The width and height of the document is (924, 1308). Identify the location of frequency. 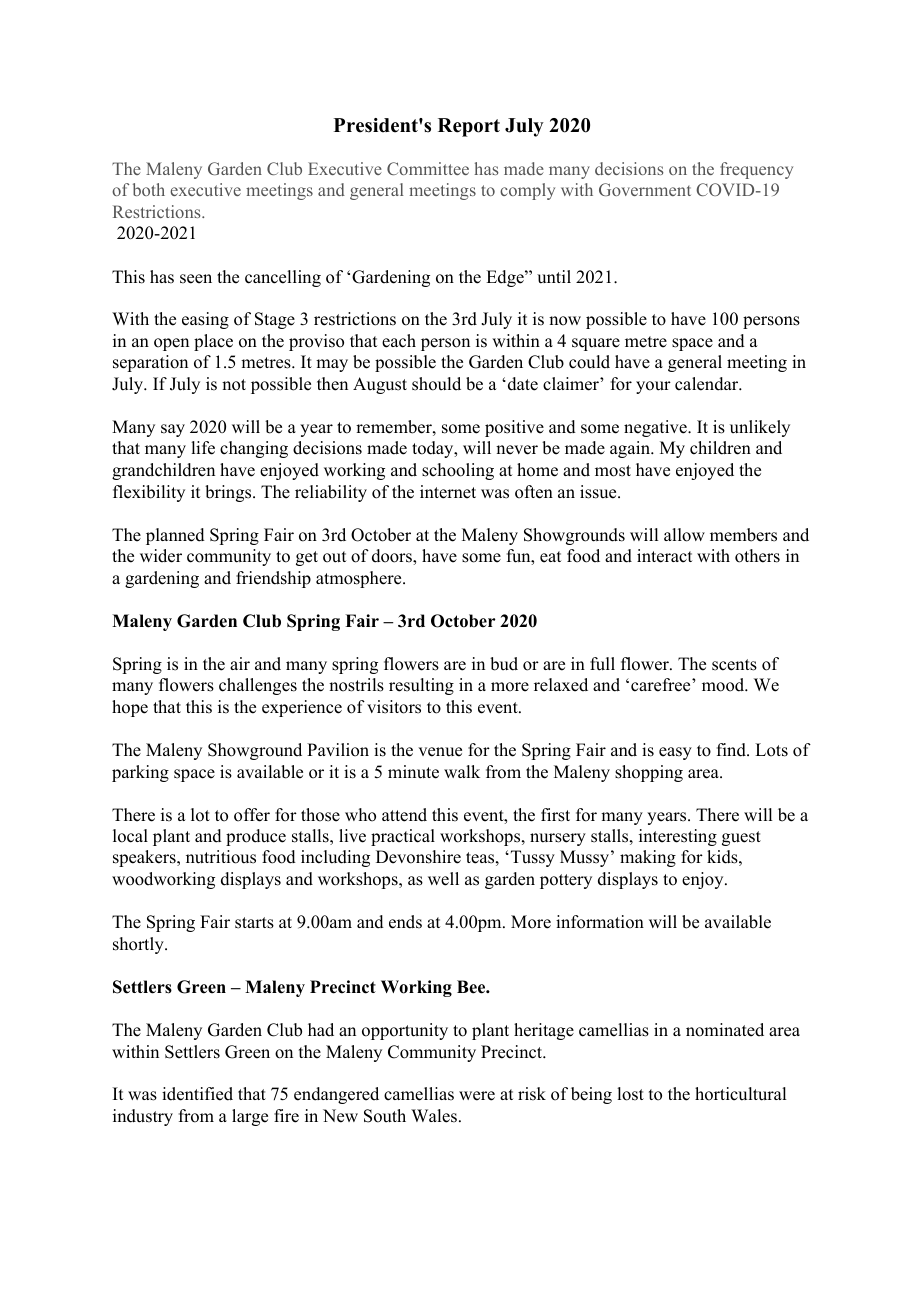
(756, 170).
